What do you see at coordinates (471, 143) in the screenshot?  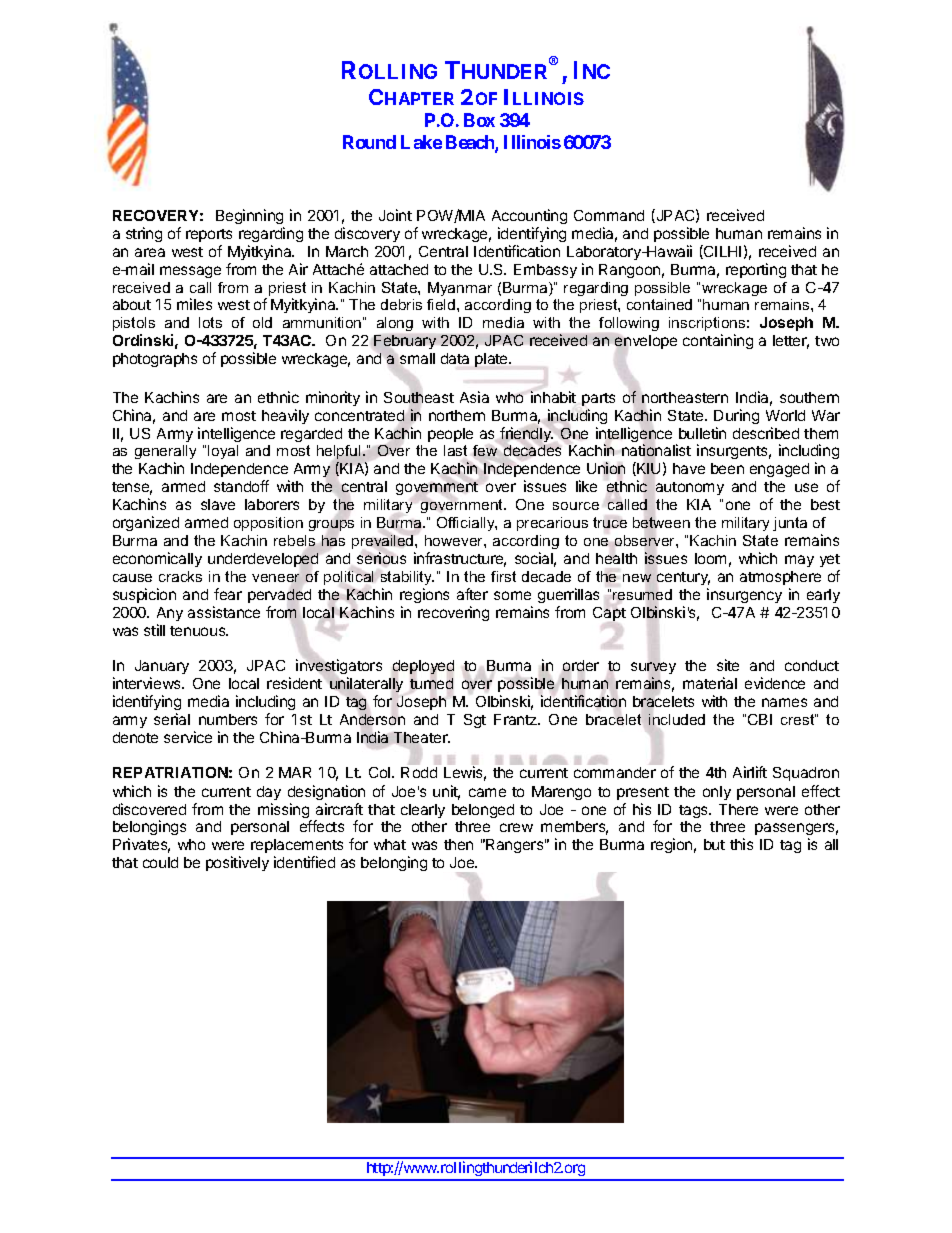 I see `Beach` at bounding box center [471, 143].
